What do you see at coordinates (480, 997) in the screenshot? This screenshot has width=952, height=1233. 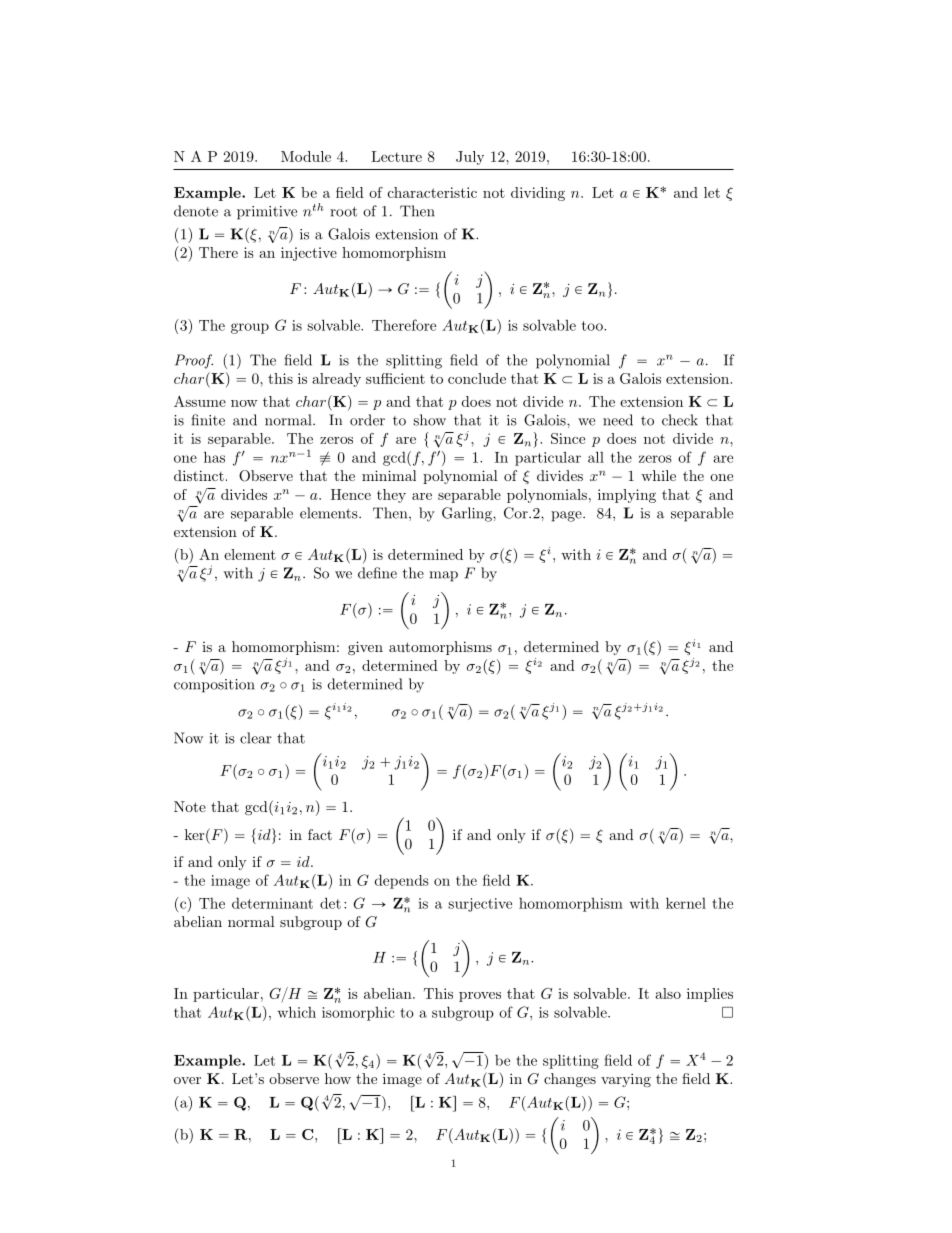 I see `proves` at bounding box center [480, 997].
